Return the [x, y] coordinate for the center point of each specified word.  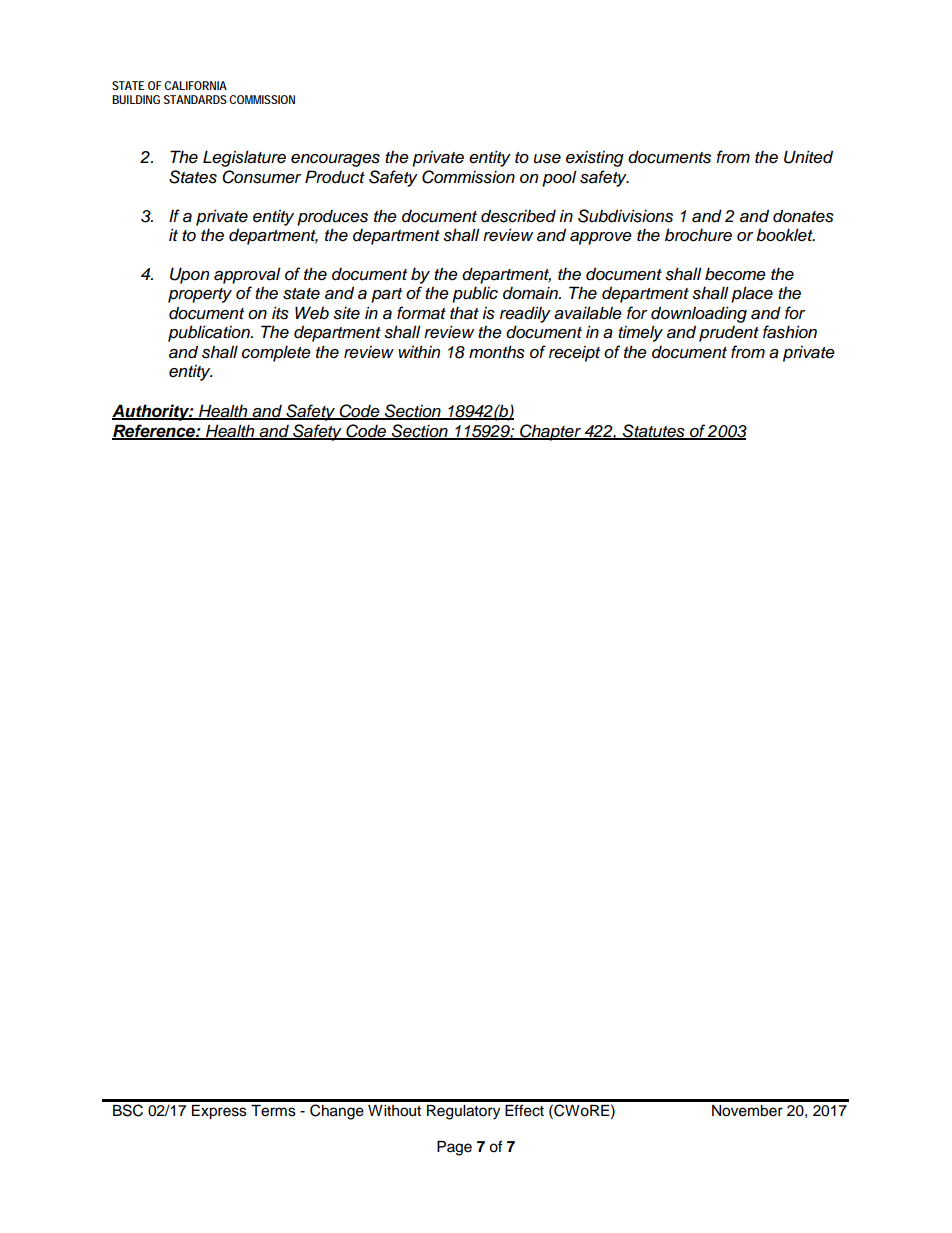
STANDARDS [195, 99]
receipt [574, 354]
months [497, 352]
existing [595, 159]
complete [276, 353]
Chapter [550, 432]
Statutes [654, 431]
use [547, 159]
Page [454, 1148]
